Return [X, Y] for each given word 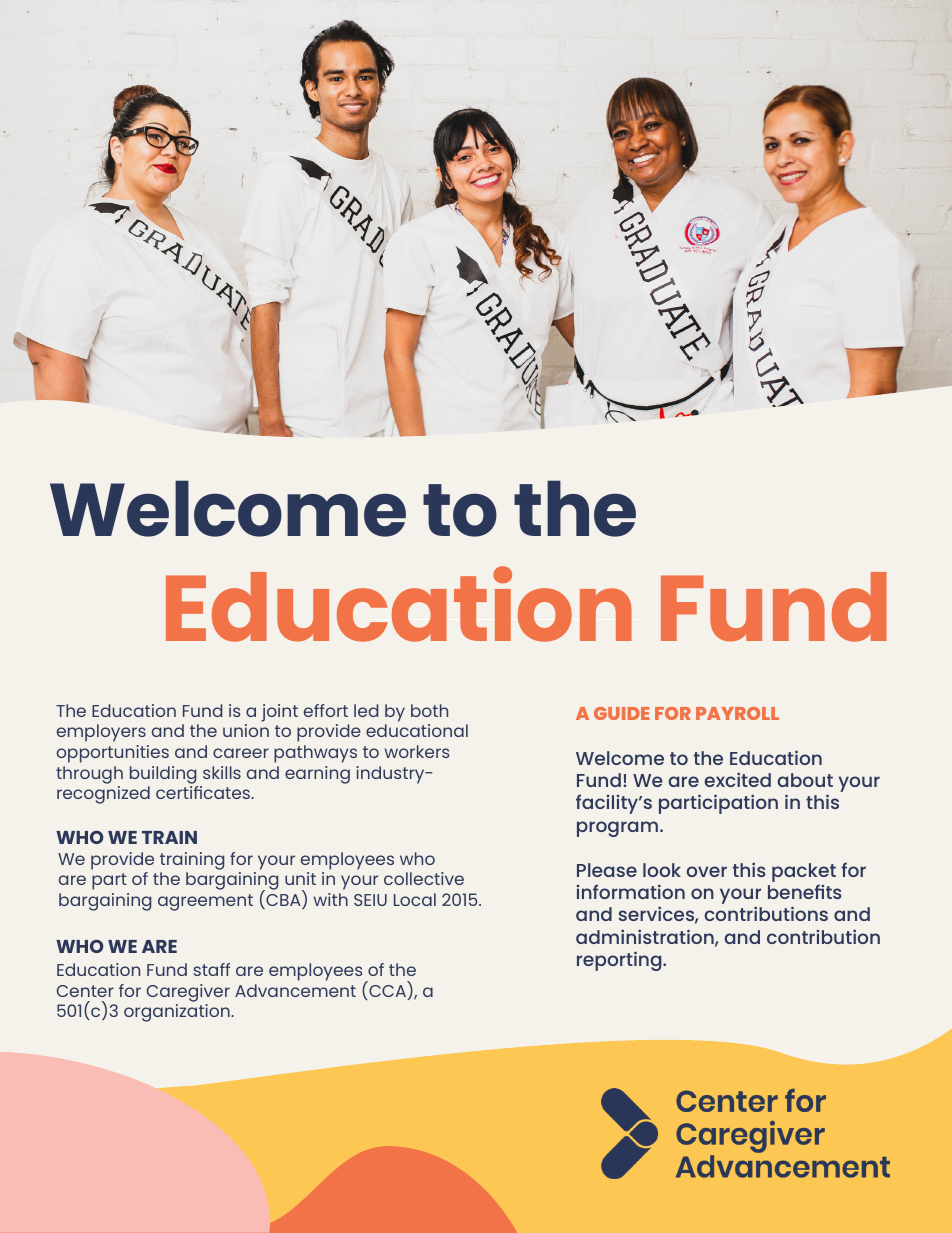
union [246, 730]
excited [737, 779]
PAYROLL [737, 713]
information [631, 891]
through [89, 775]
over [707, 871]
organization [178, 1013]
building [163, 775]
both [429, 710]
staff [211, 969]
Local [415, 899]
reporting [620, 961]
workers [416, 751]
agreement [205, 902]
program [617, 829]
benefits [805, 891]
